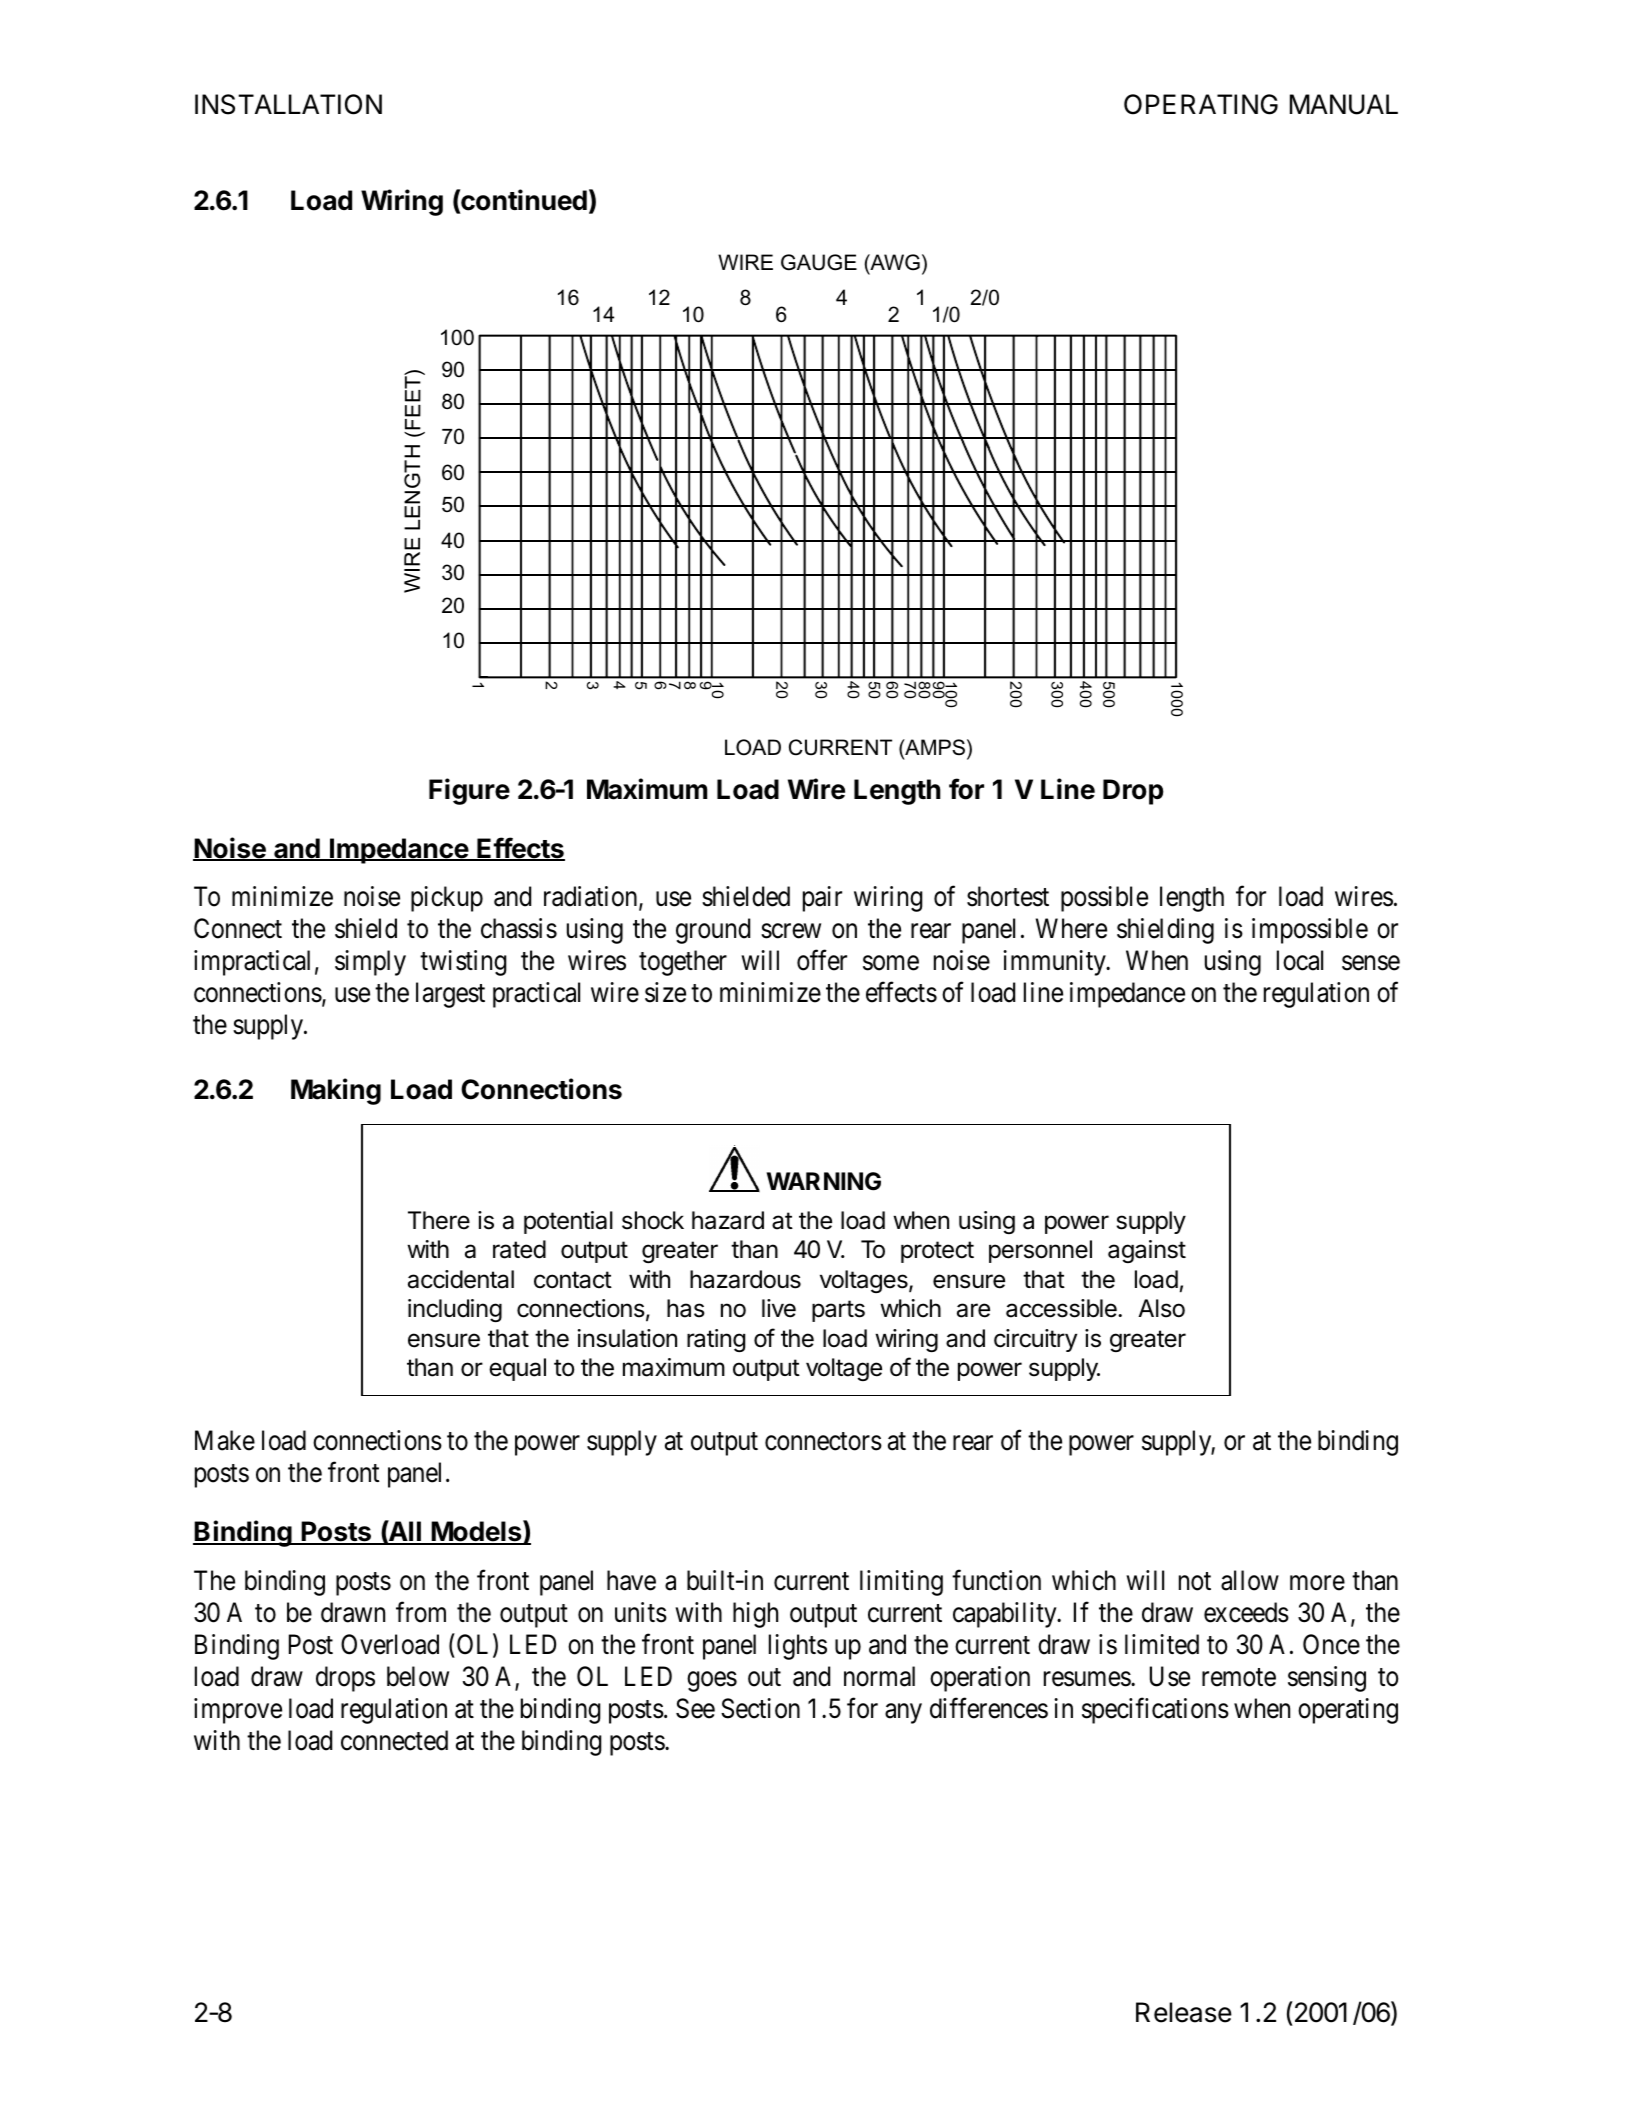 This screenshot has height=2122, width=1640. What do you see at coordinates (238, 1711) in the screenshot?
I see `improve` at bounding box center [238, 1711].
